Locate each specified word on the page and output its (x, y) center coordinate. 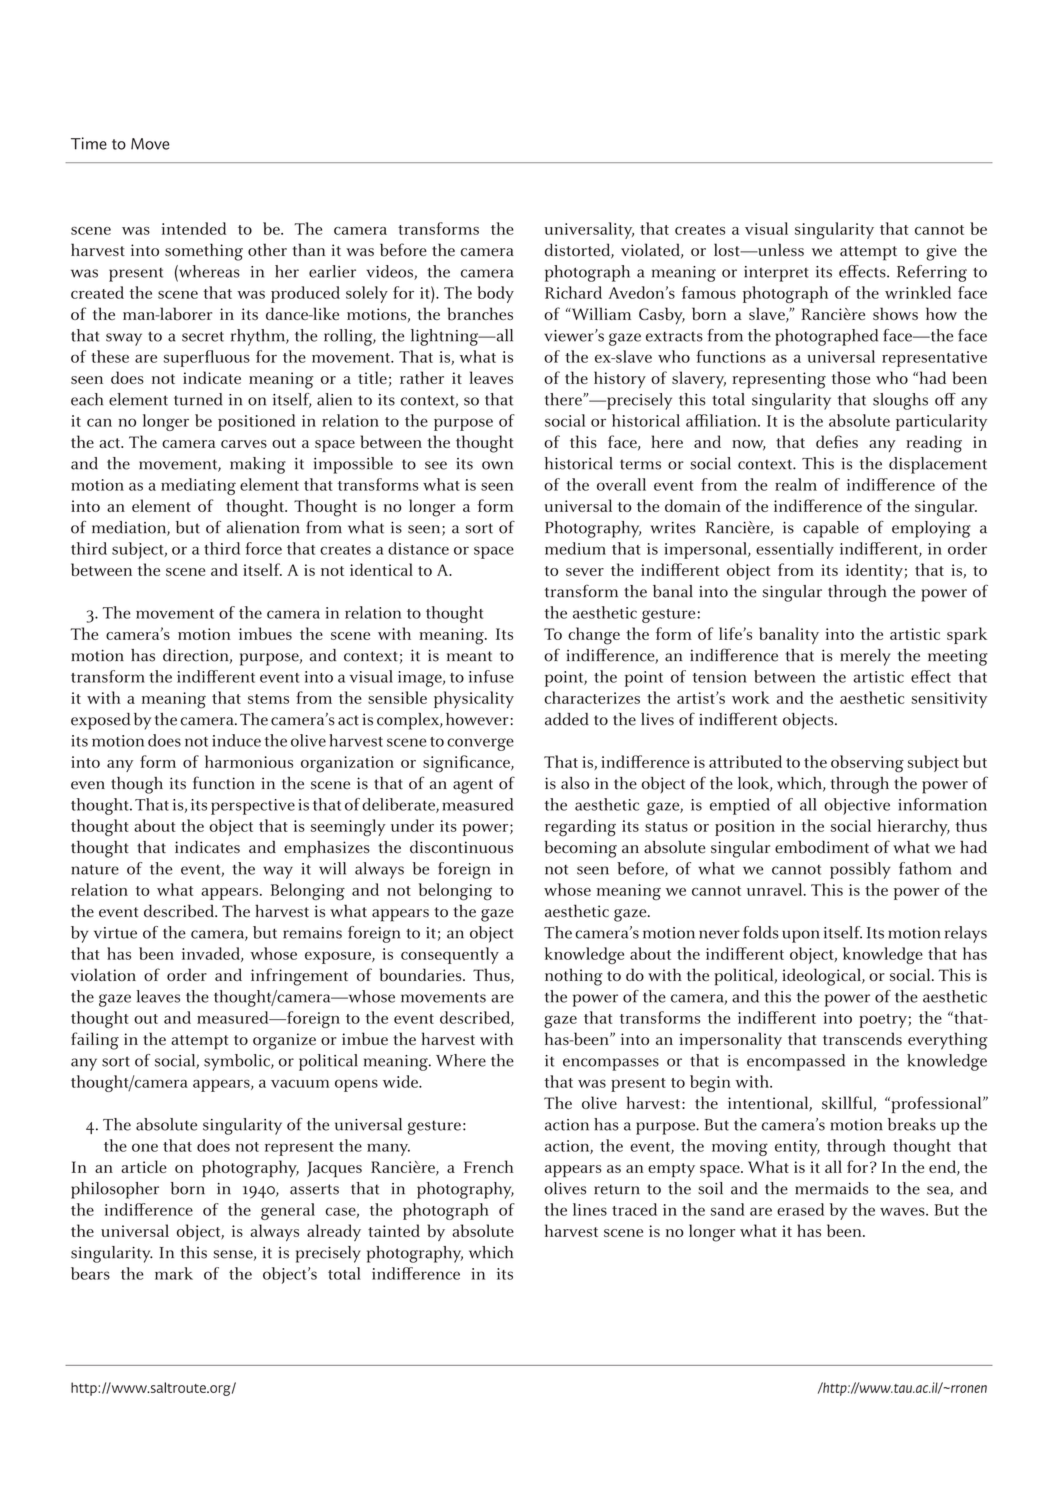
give (941, 252)
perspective (253, 807)
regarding (580, 828)
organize (284, 1041)
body (495, 294)
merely (865, 657)
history (620, 380)
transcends (862, 1038)
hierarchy (914, 827)
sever (585, 572)
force (263, 548)
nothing (574, 977)
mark (174, 1273)
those (851, 377)
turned (198, 399)
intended (194, 228)
